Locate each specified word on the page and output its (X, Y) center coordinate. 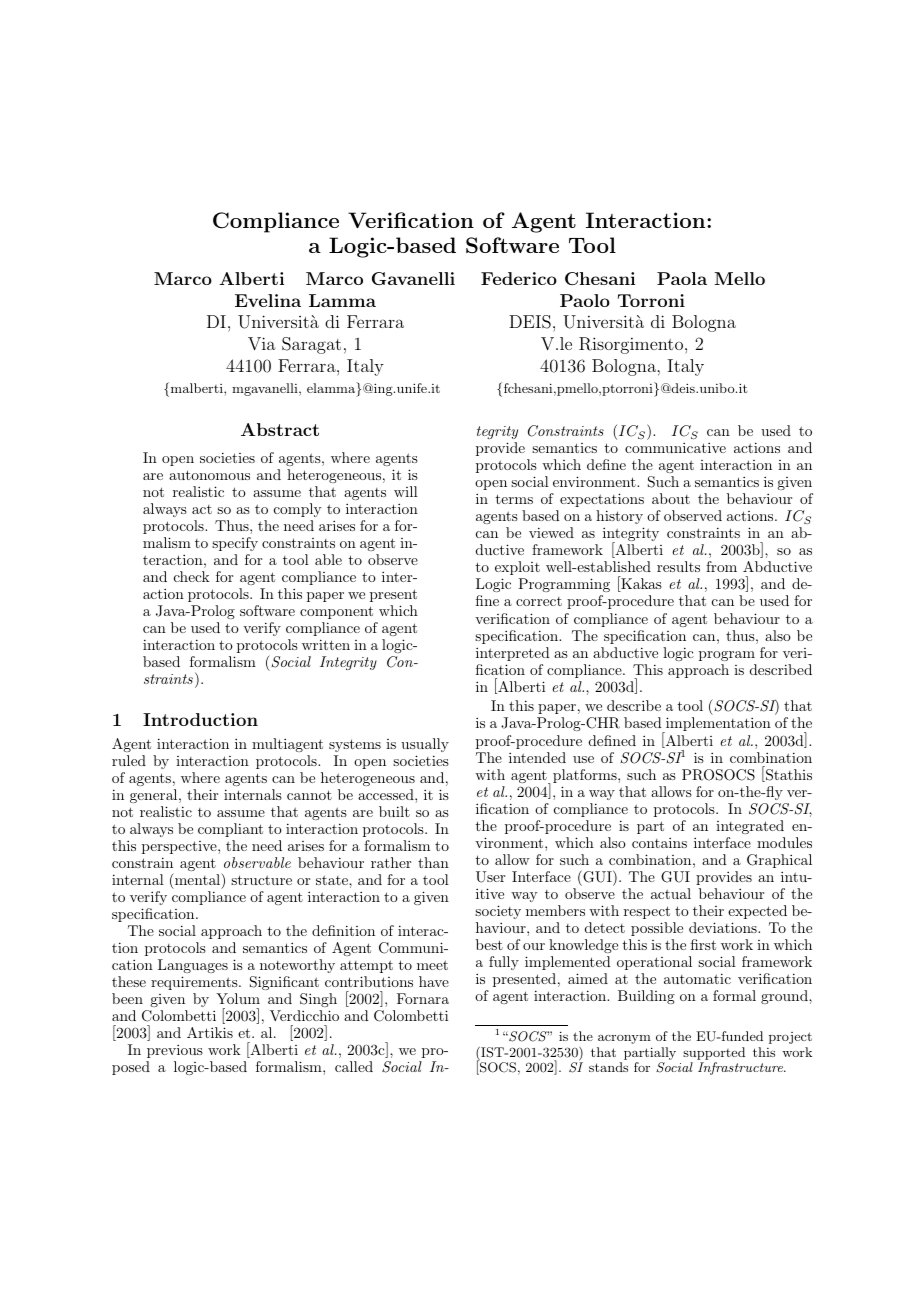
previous (175, 1051)
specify (235, 544)
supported (714, 1053)
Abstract (280, 429)
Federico (519, 278)
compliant (230, 830)
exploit (517, 568)
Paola (682, 278)
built (394, 811)
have (434, 981)
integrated (750, 827)
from (721, 566)
